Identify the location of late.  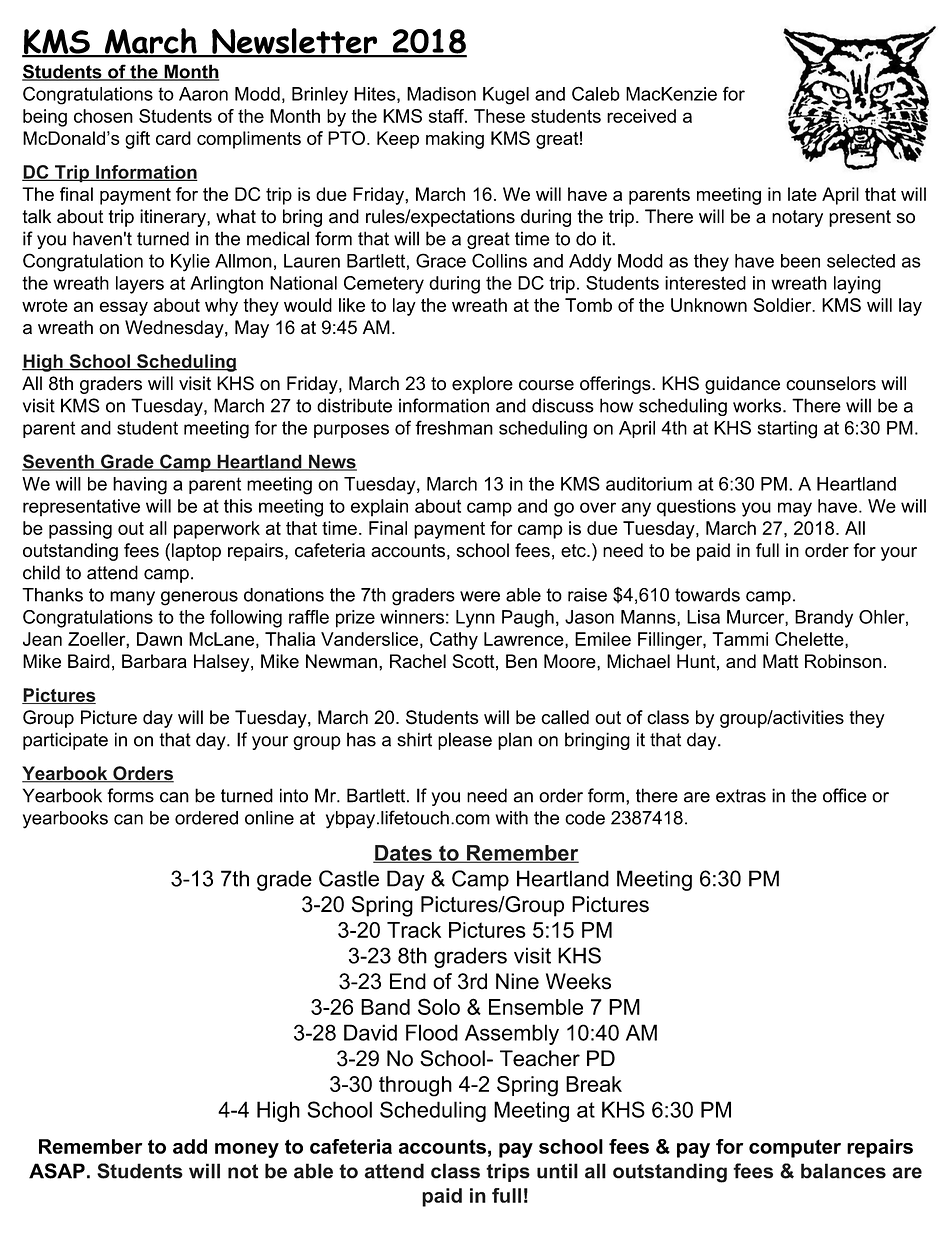
(802, 194).
